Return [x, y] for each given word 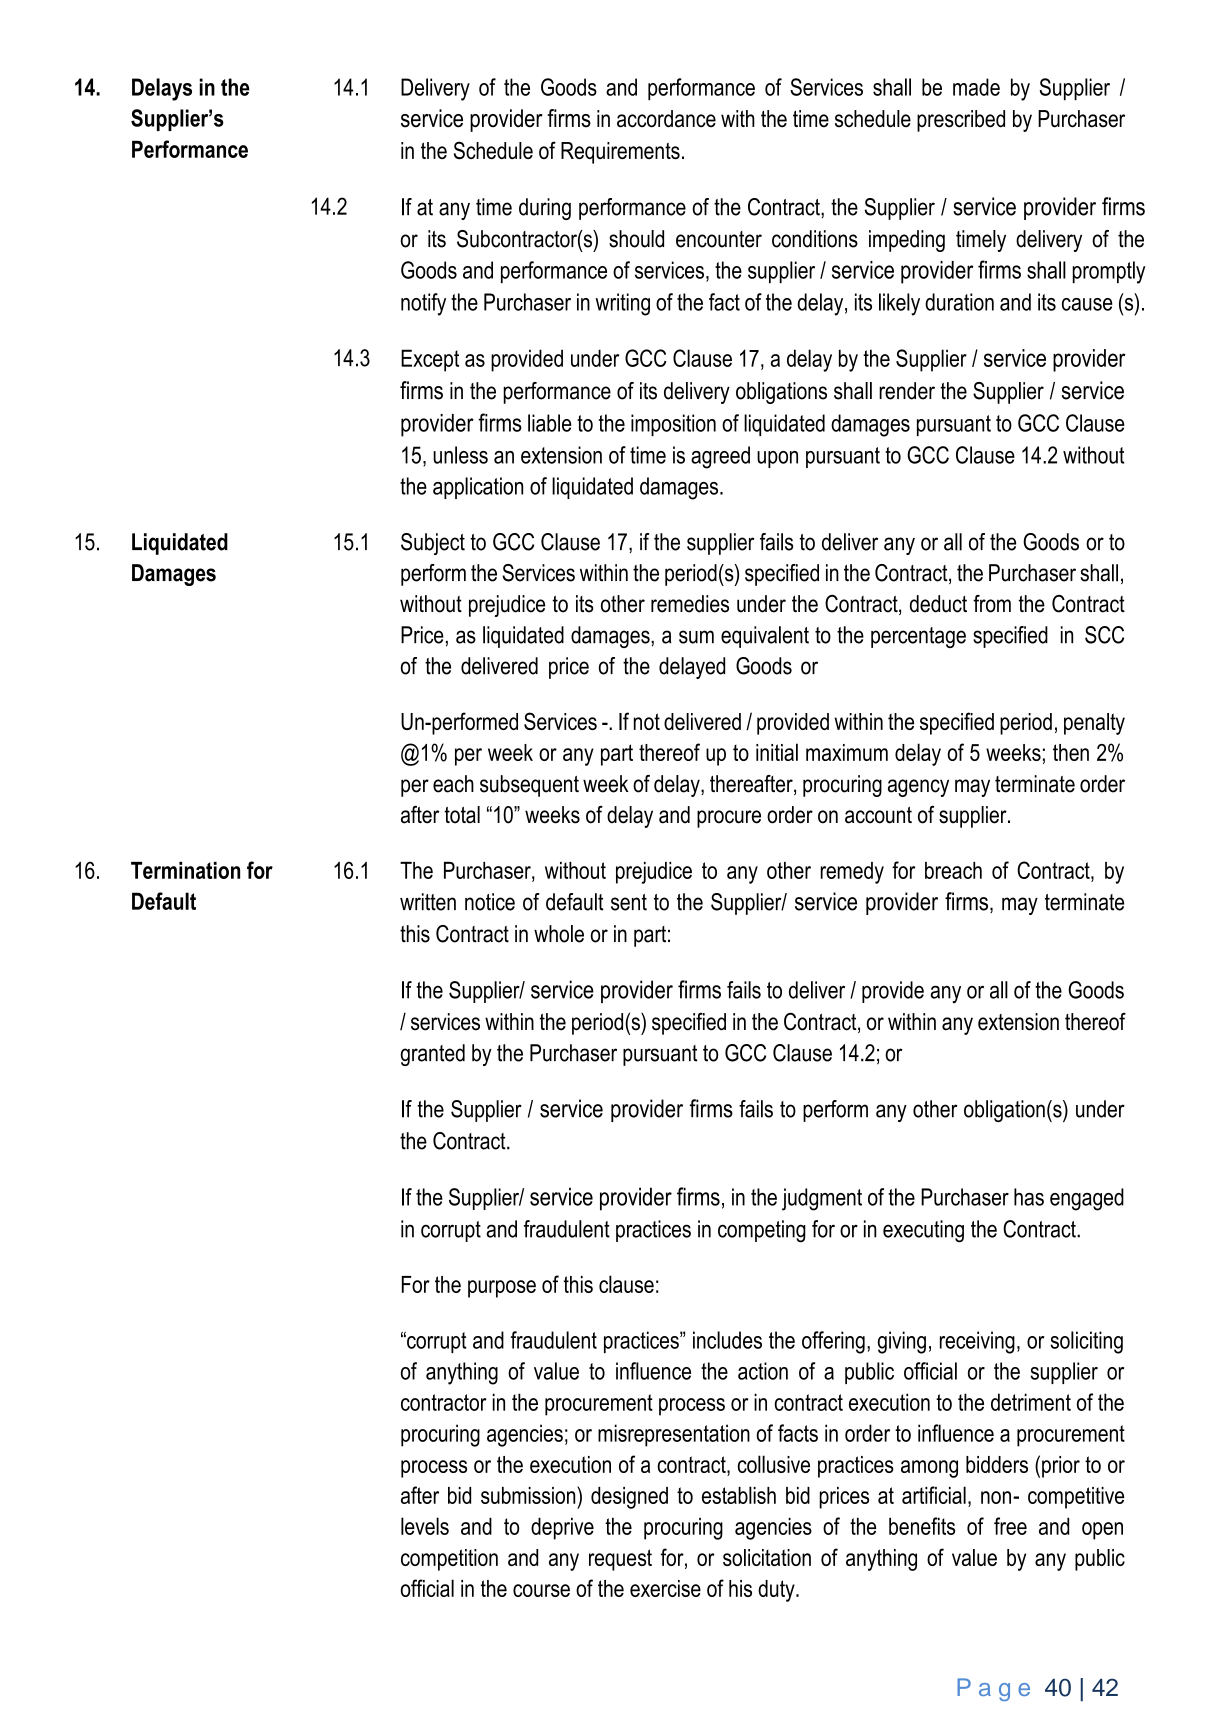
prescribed [961, 121]
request [620, 1560]
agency [918, 788]
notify [423, 304]
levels [425, 1526]
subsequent [529, 786]
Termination [185, 870]
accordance [666, 119]
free [1010, 1526]
